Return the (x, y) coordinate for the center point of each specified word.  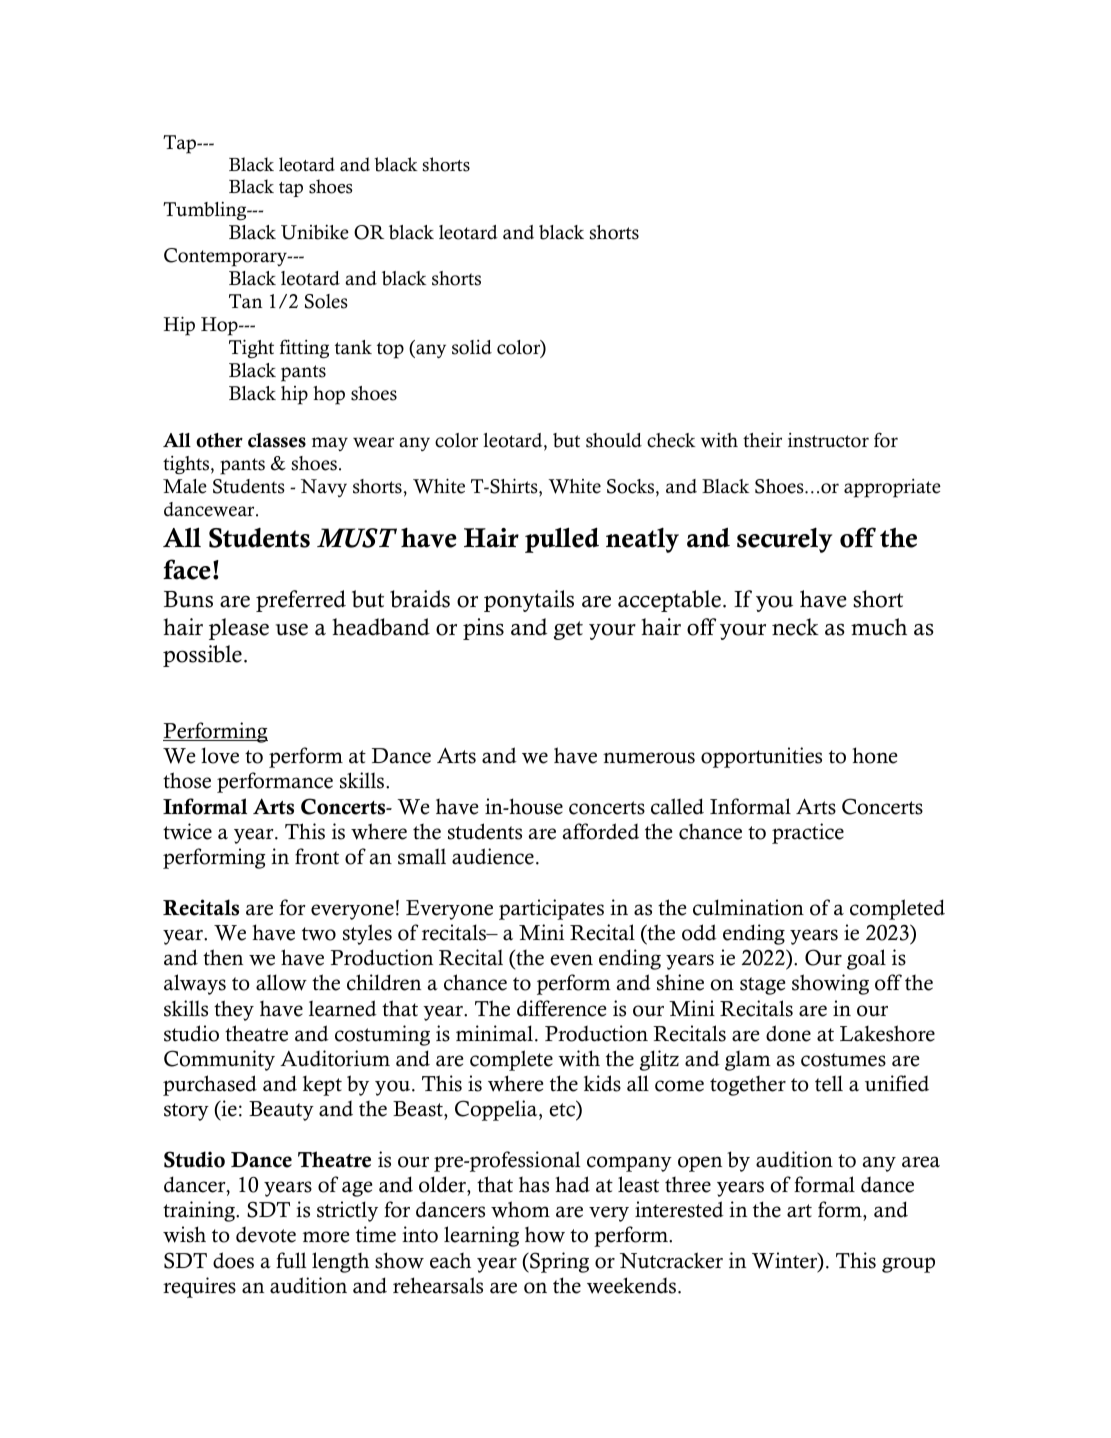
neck (795, 627)
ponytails (529, 601)
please (239, 629)
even (571, 960)
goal (866, 959)
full (291, 1260)
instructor (828, 440)
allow (281, 982)
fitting (304, 348)
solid (472, 347)
